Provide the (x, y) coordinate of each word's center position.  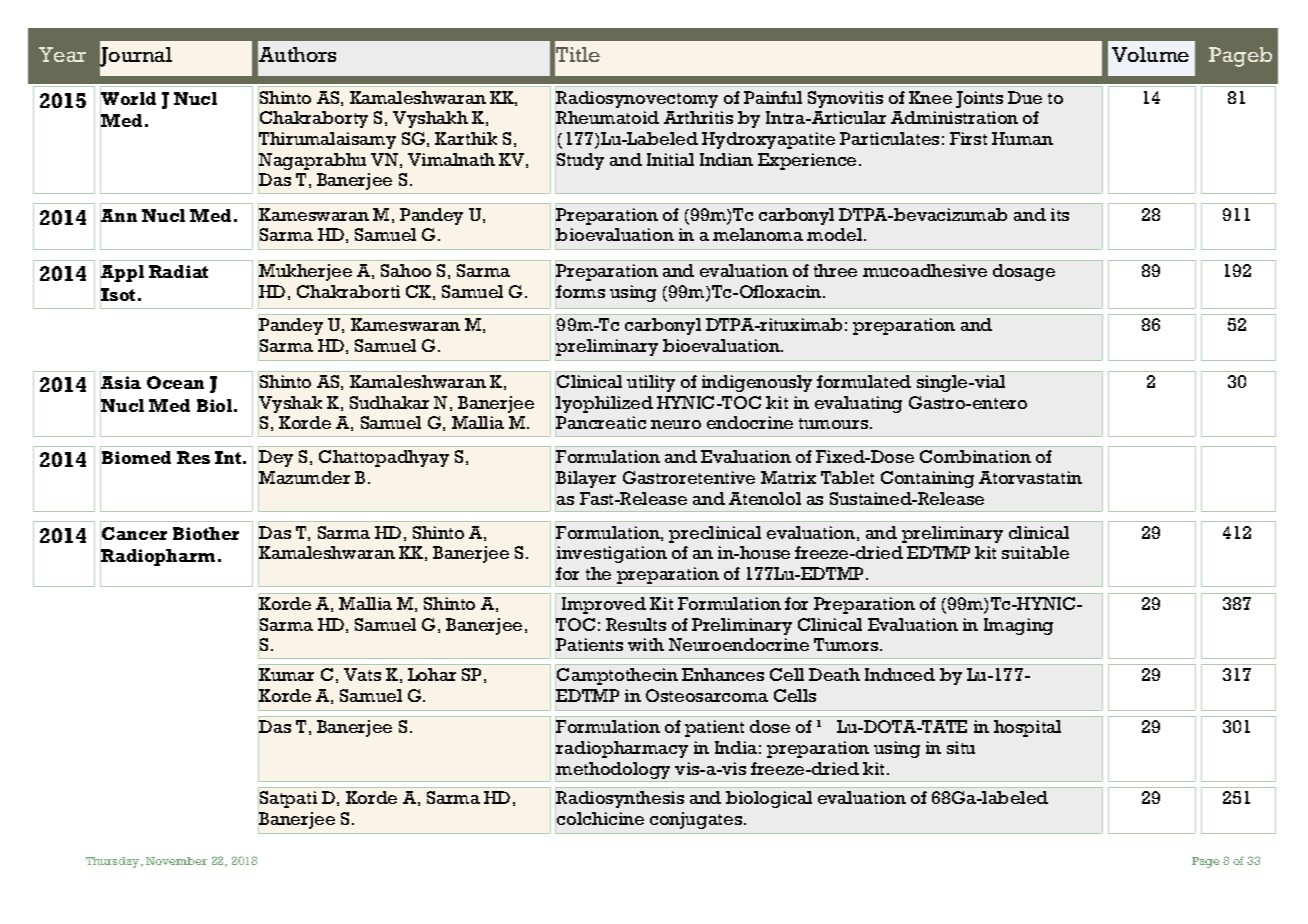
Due (1025, 97)
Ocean (175, 382)
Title (578, 54)
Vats (362, 674)
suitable (1035, 552)
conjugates (697, 820)
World (128, 99)
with (646, 644)
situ (961, 747)
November (176, 861)
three (835, 270)
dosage (1024, 272)
